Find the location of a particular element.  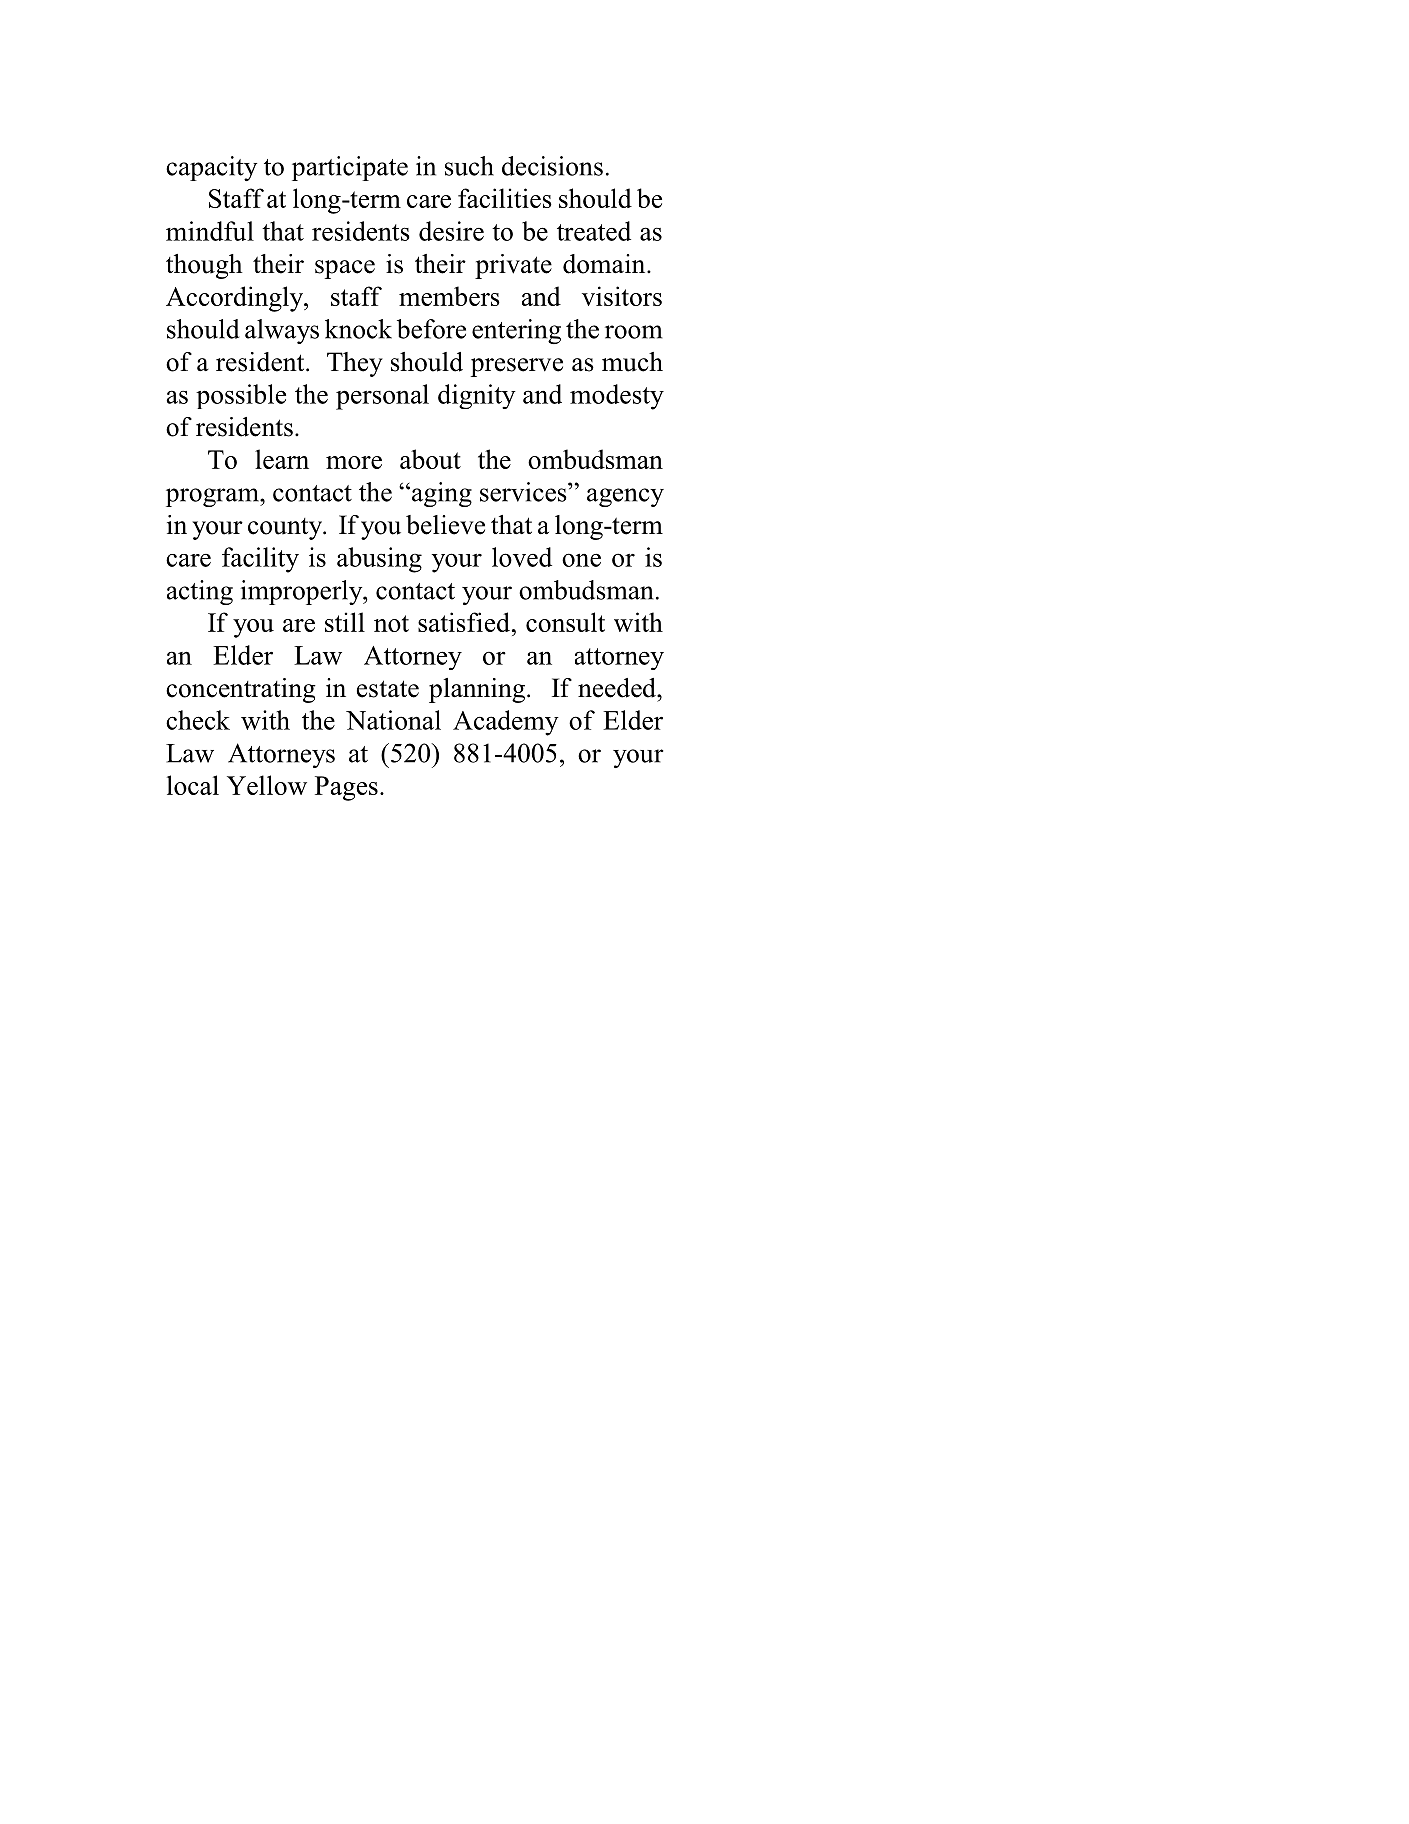

Pages is located at coordinates (346, 788).
